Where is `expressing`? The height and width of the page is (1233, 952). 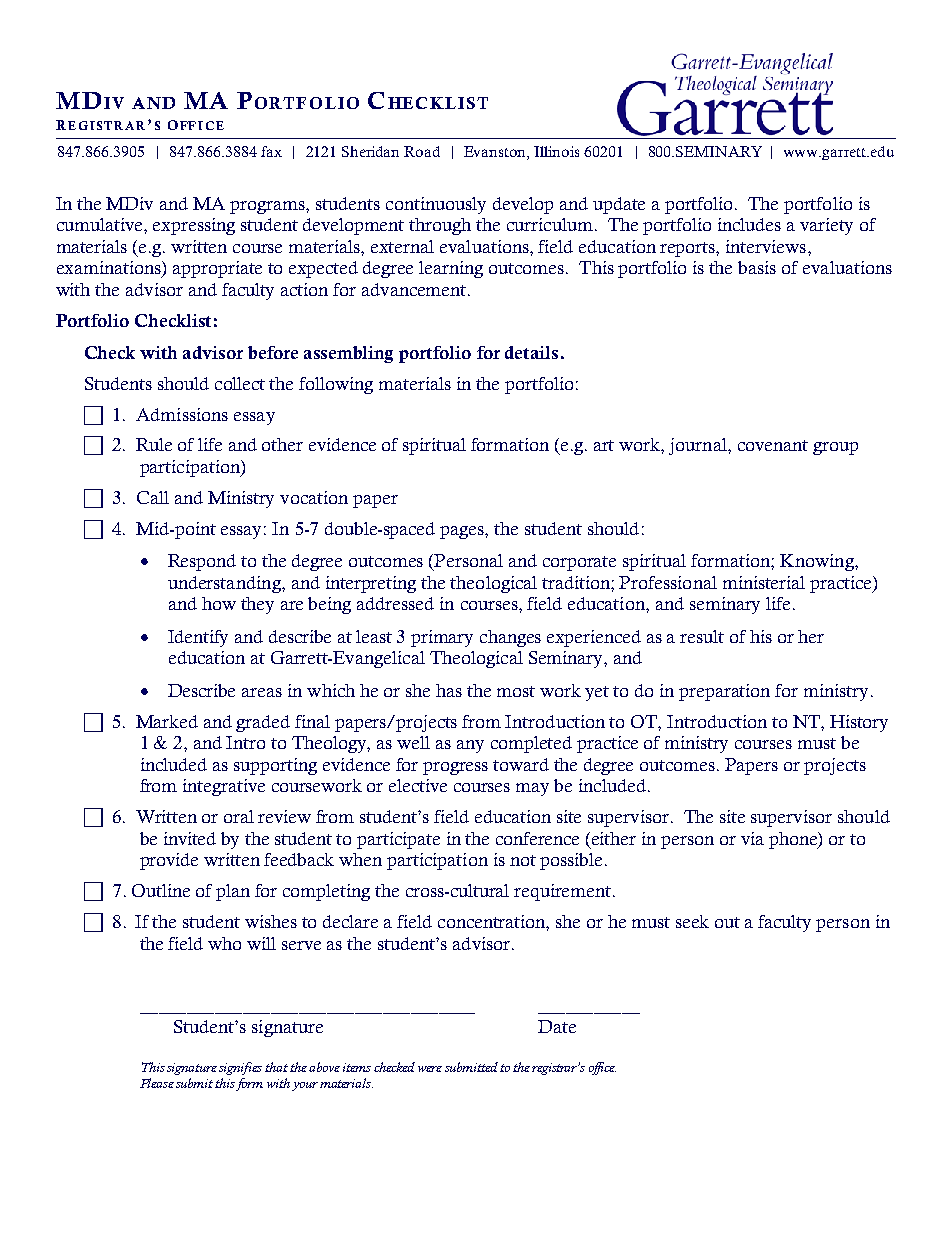 expressing is located at coordinates (194, 226).
